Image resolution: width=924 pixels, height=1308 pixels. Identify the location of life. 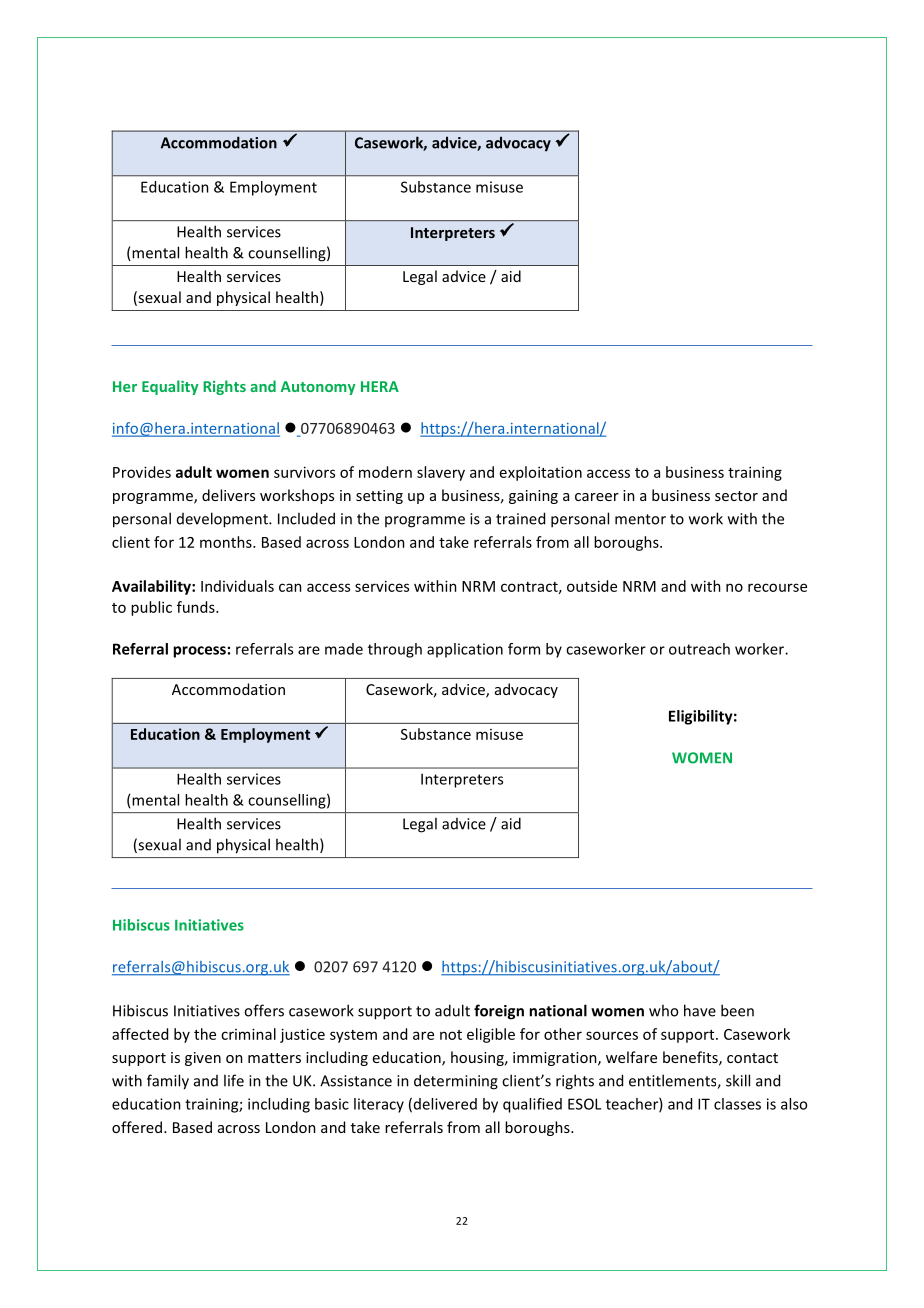
(234, 1080).
